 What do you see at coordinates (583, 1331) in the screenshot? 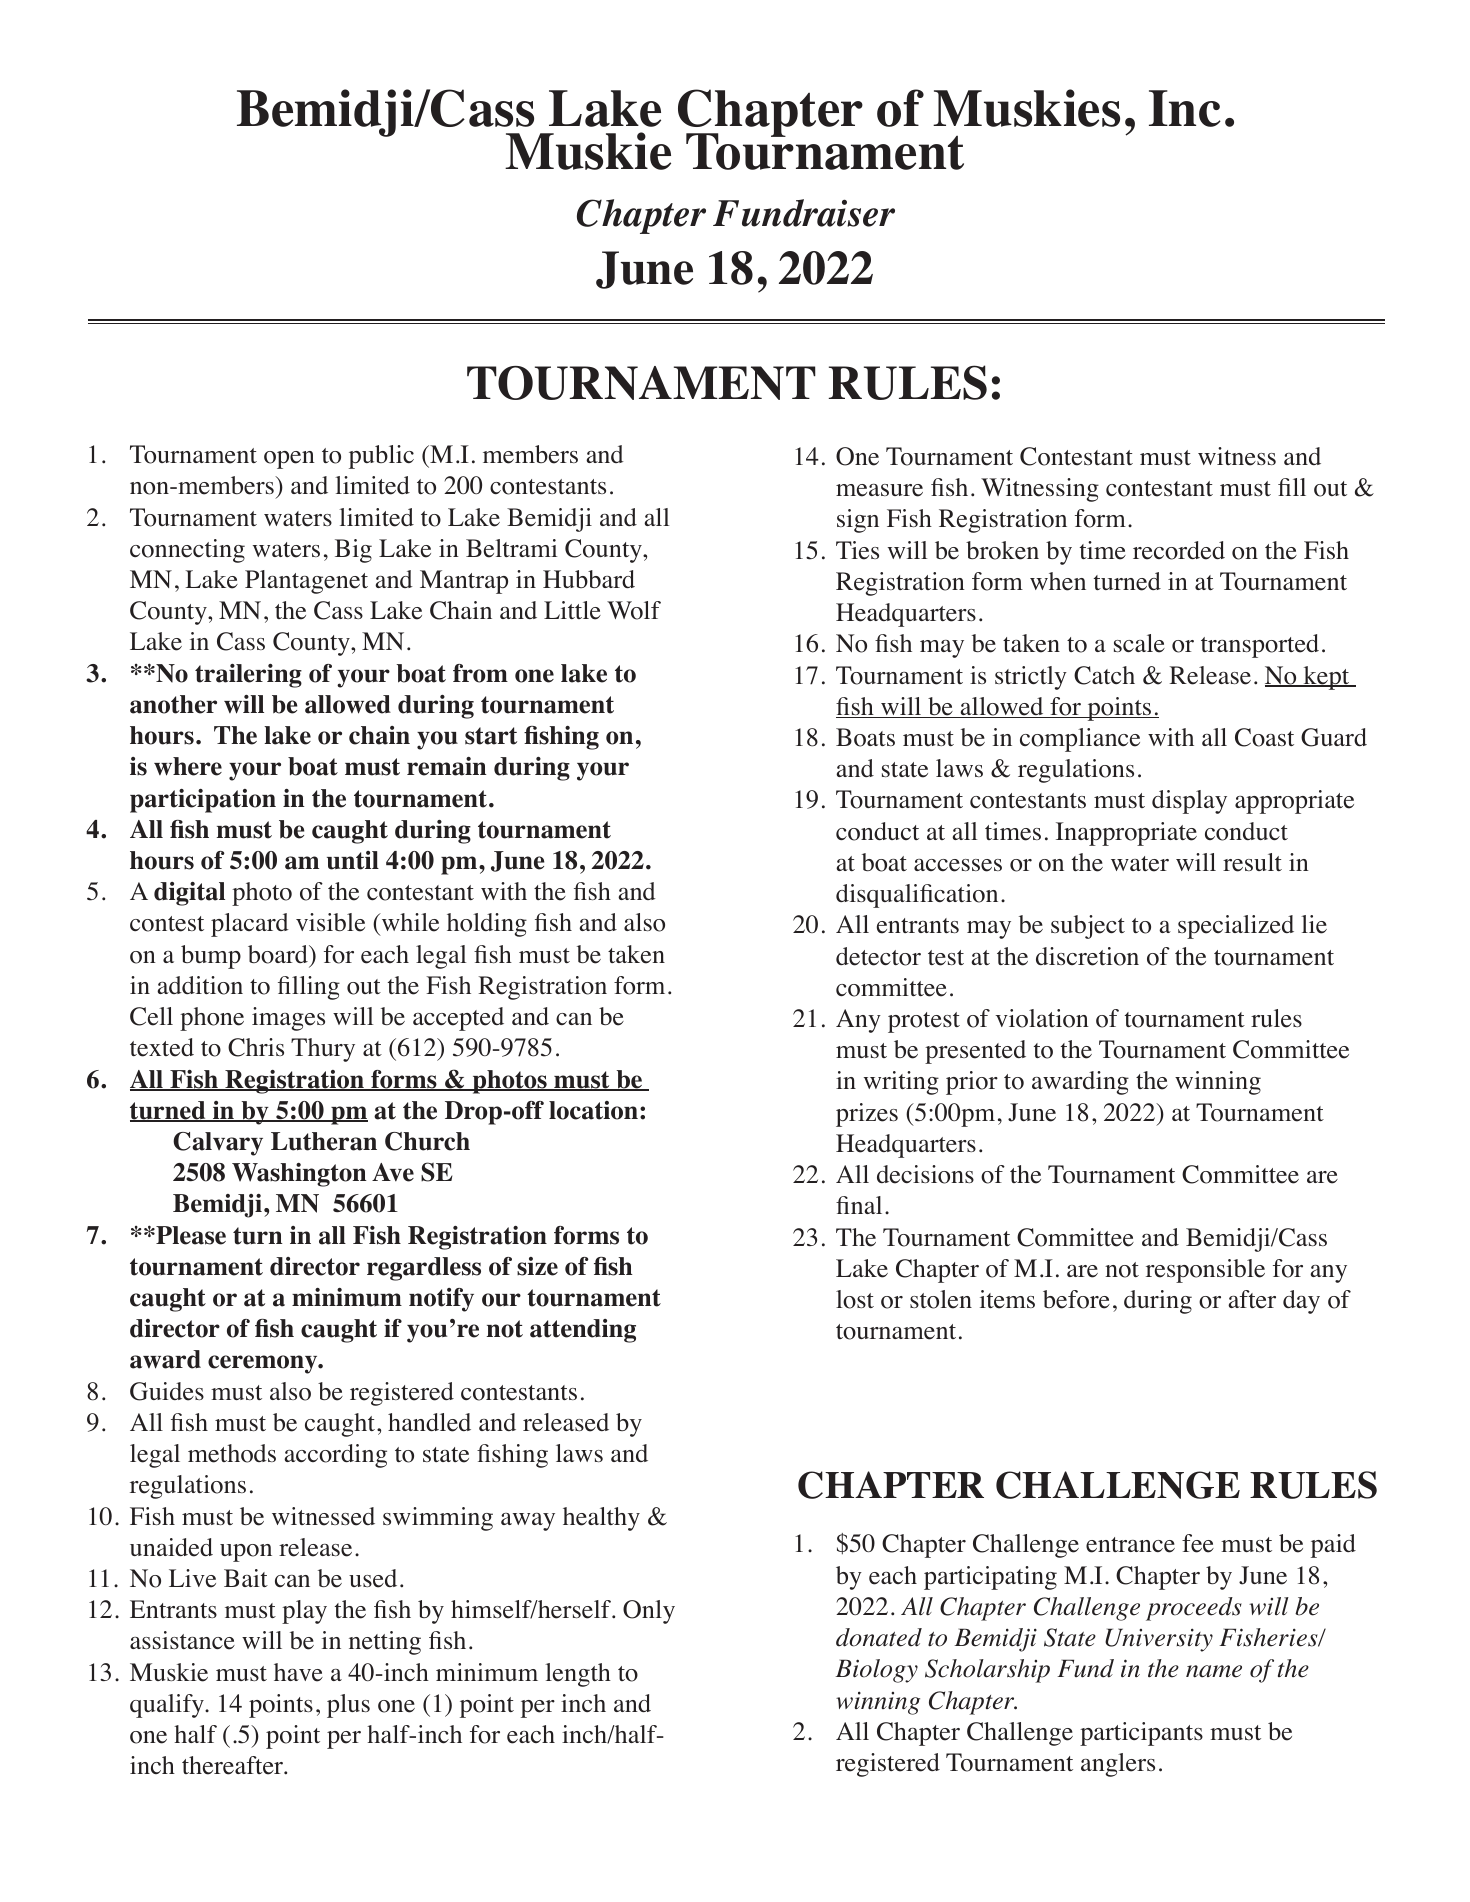
I see `attending` at bounding box center [583, 1331].
